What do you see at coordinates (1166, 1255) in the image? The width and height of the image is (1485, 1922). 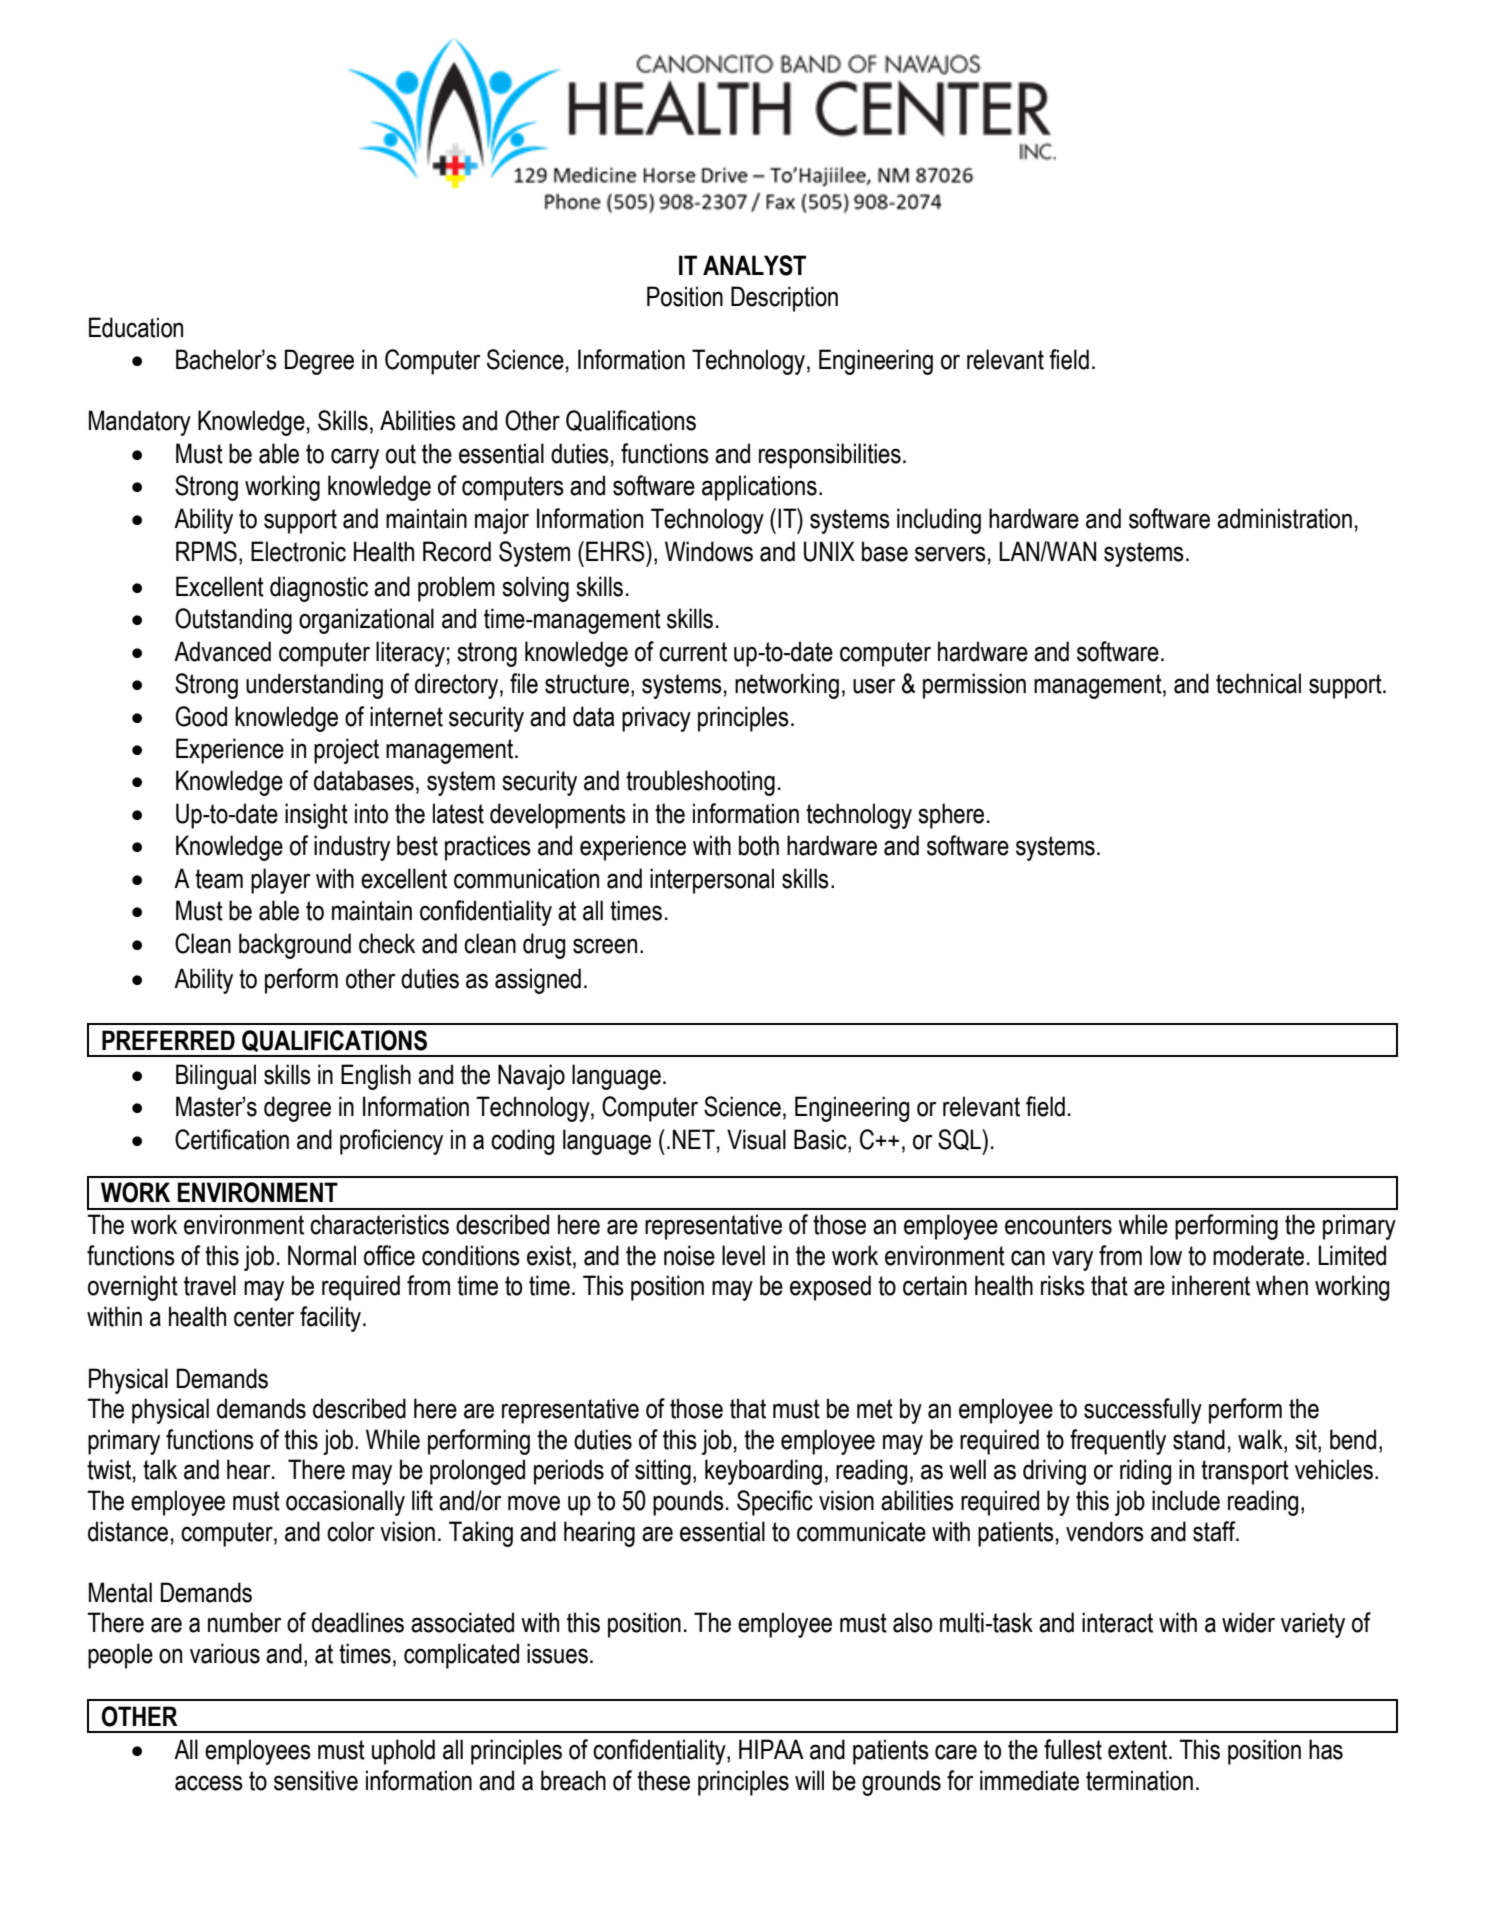 I see `low` at bounding box center [1166, 1255].
